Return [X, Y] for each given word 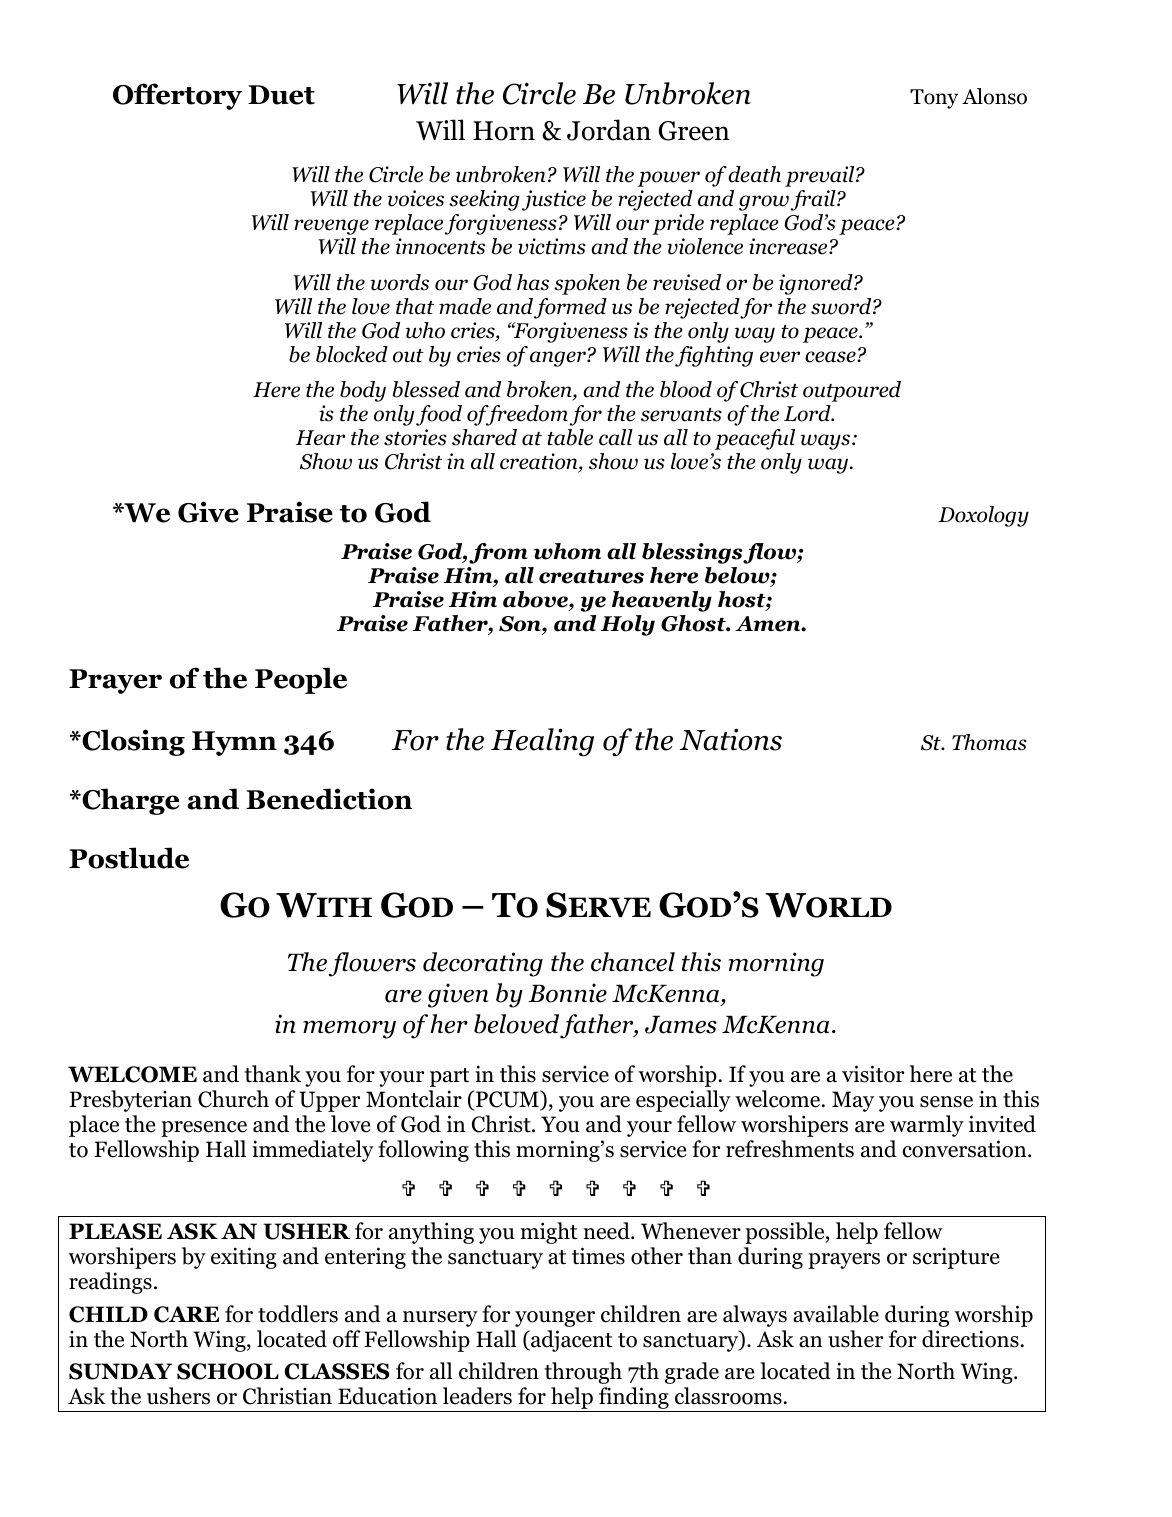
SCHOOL [228, 1371]
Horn [504, 131]
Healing [542, 742]
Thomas [989, 742]
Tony [934, 99]
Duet [281, 95]
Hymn [234, 743]
